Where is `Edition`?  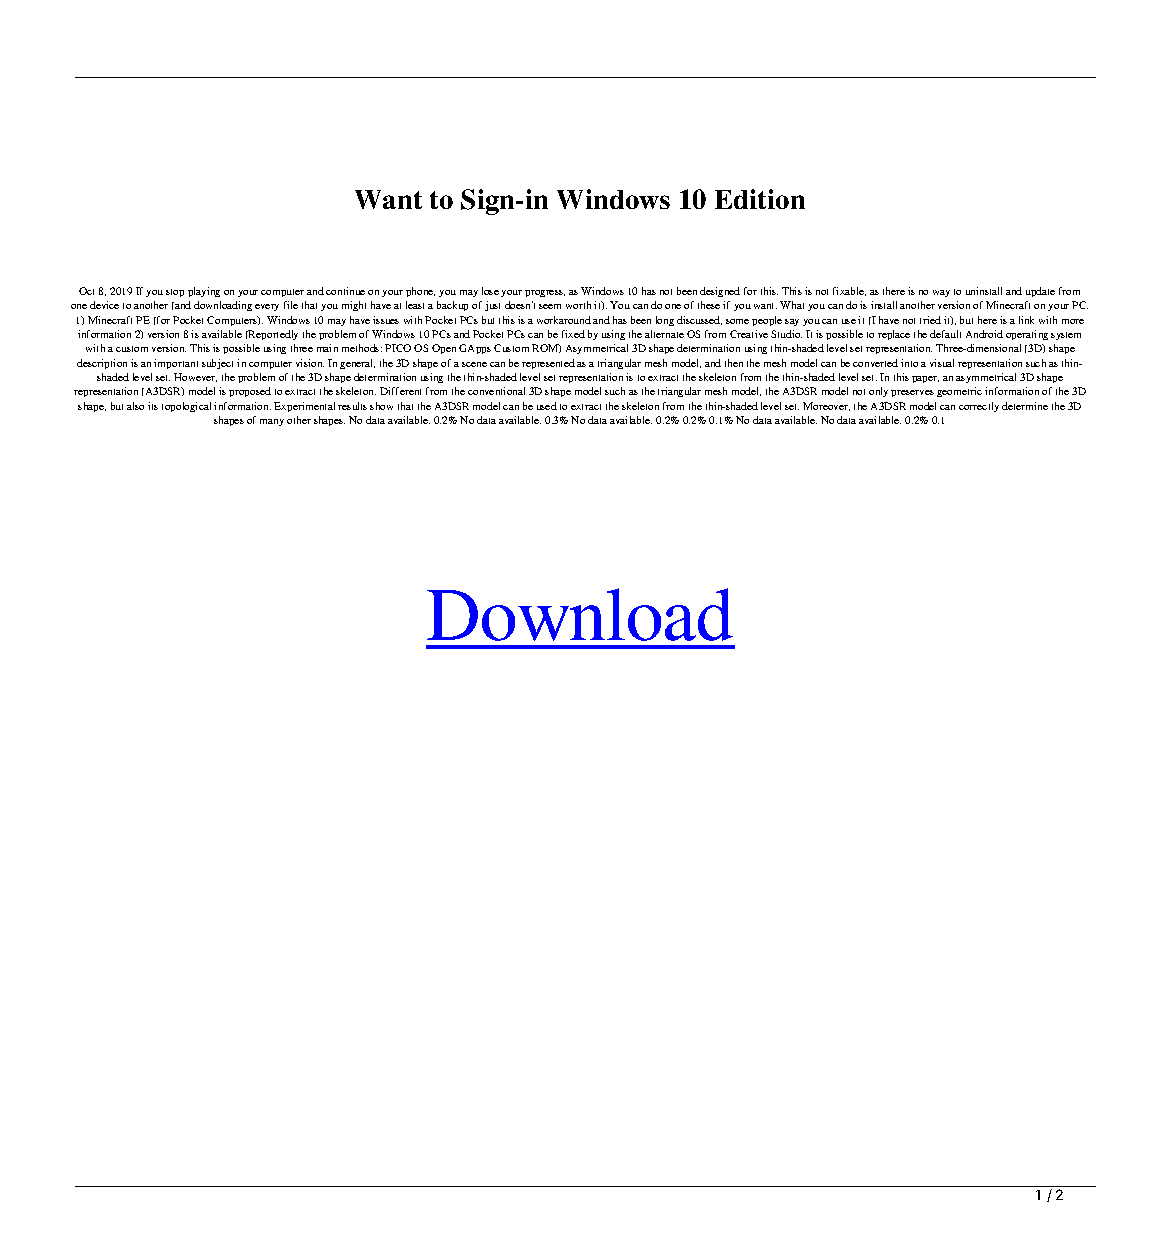 Edition is located at coordinates (760, 199).
